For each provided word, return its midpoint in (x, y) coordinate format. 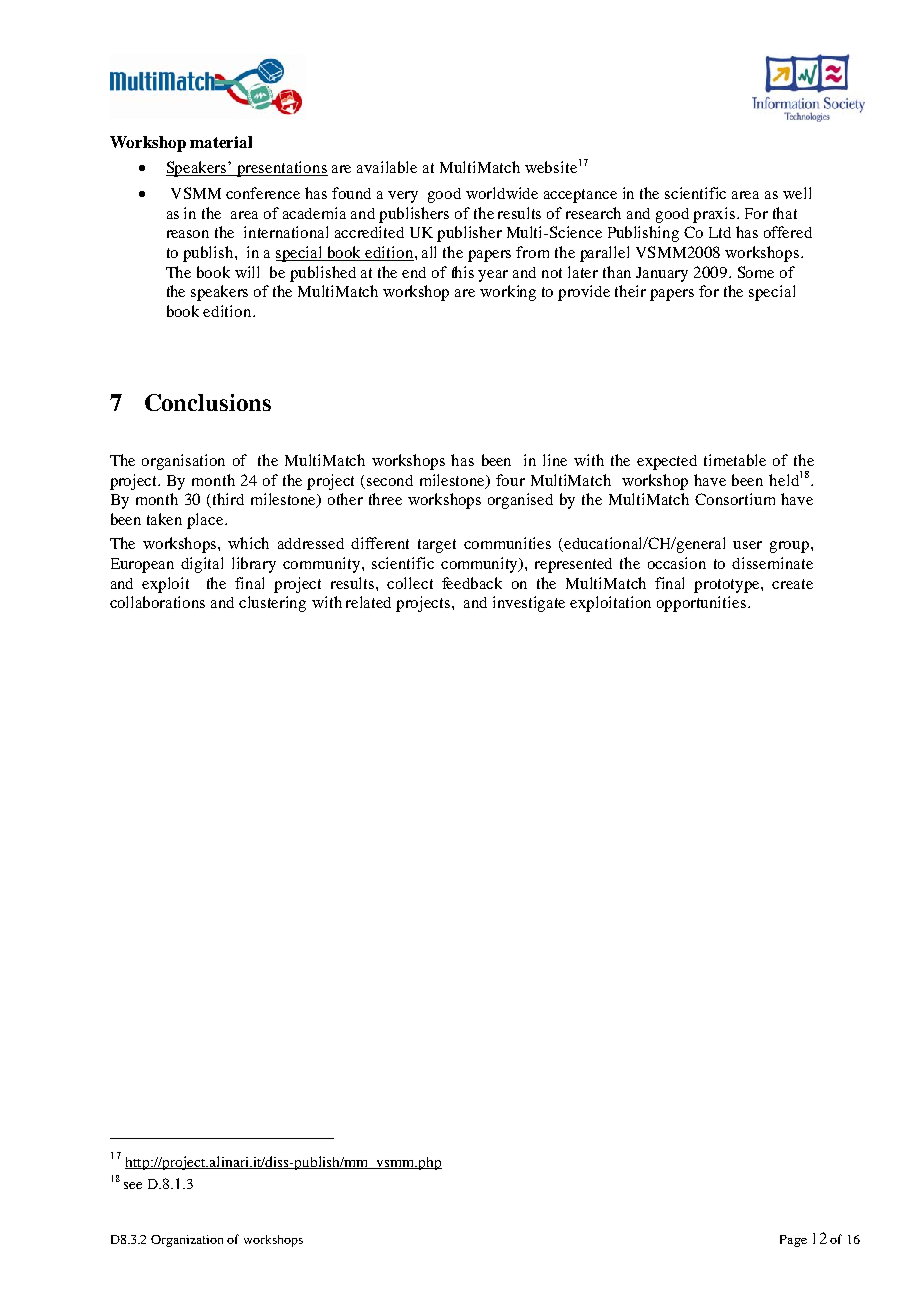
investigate (529, 604)
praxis (715, 215)
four (510, 480)
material (221, 142)
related (368, 602)
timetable (735, 460)
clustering (272, 604)
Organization (187, 1241)
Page (793, 1241)
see (133, 1185)
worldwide (502, 193)
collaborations (157, 602)
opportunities (703, 604)
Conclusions (208, 402)
